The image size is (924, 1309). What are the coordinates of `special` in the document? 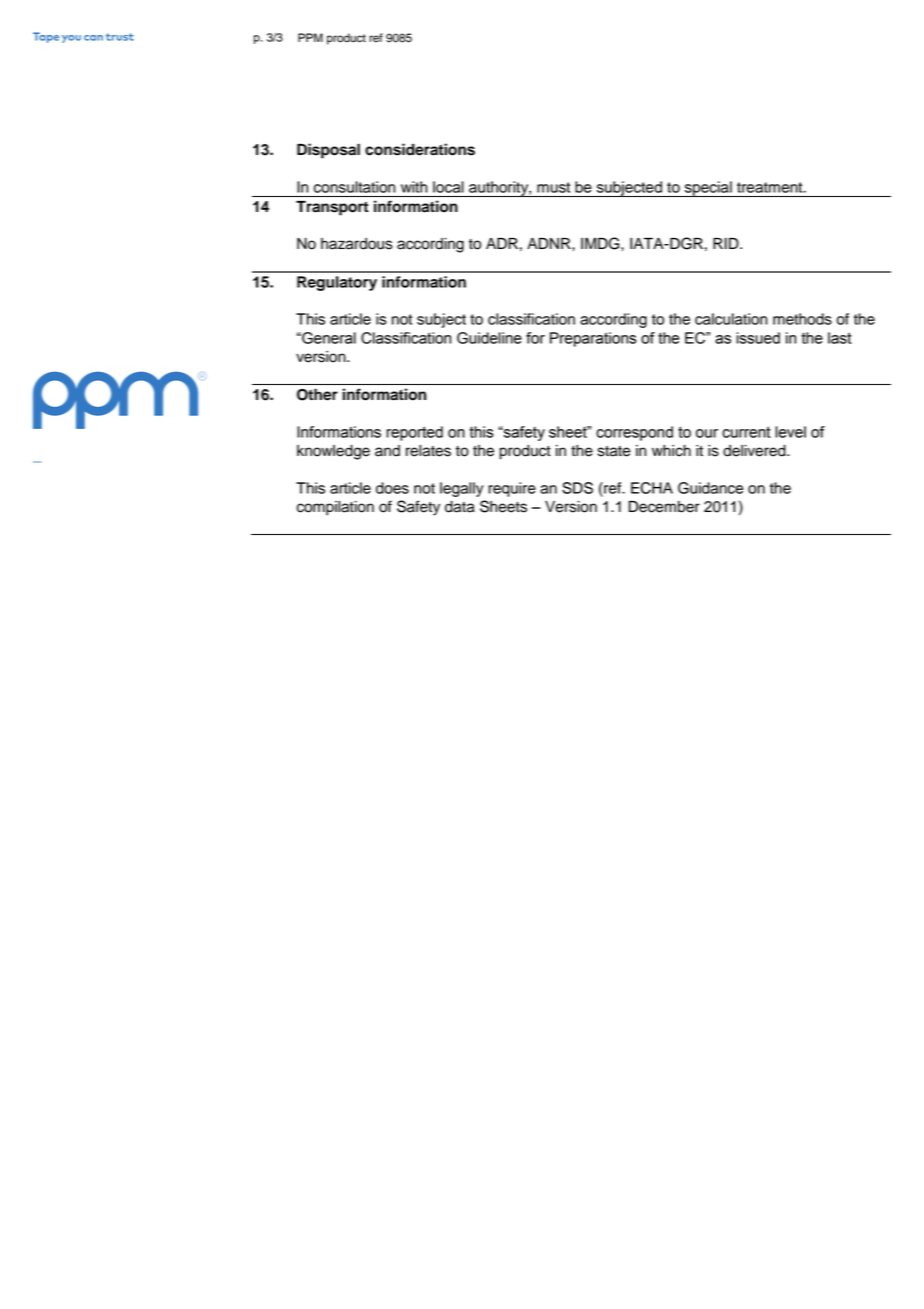 It's located at (708, 189).
